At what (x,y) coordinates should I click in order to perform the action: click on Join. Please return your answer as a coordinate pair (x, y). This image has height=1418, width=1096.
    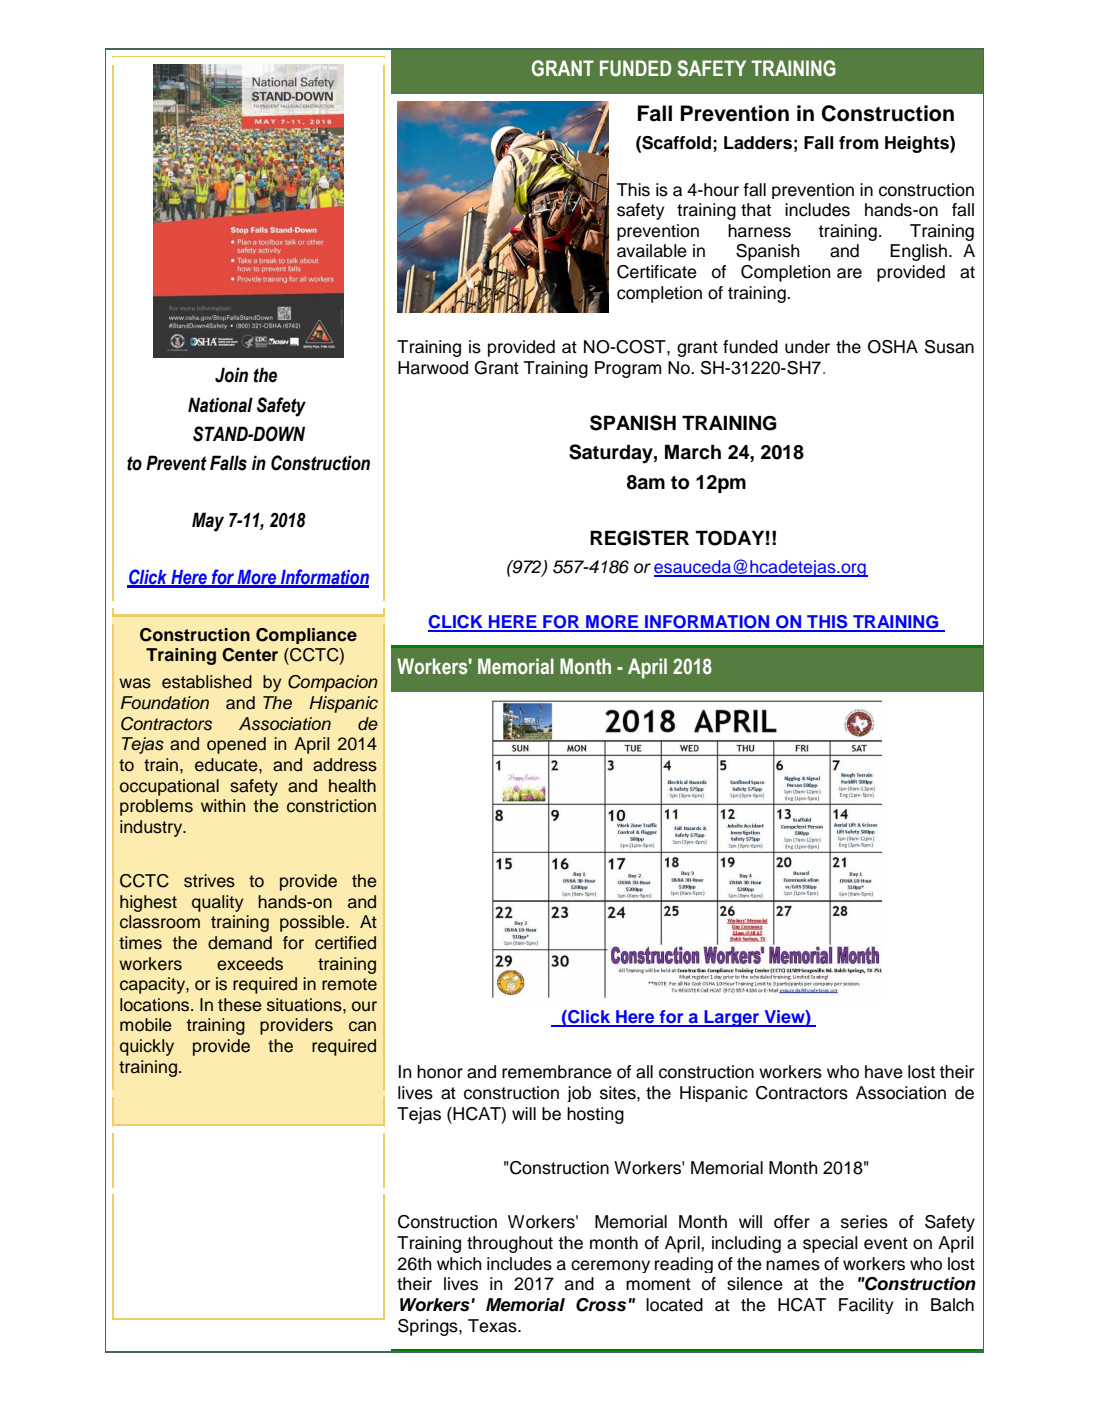
    Looking at the image, I should click on (231, 375).
